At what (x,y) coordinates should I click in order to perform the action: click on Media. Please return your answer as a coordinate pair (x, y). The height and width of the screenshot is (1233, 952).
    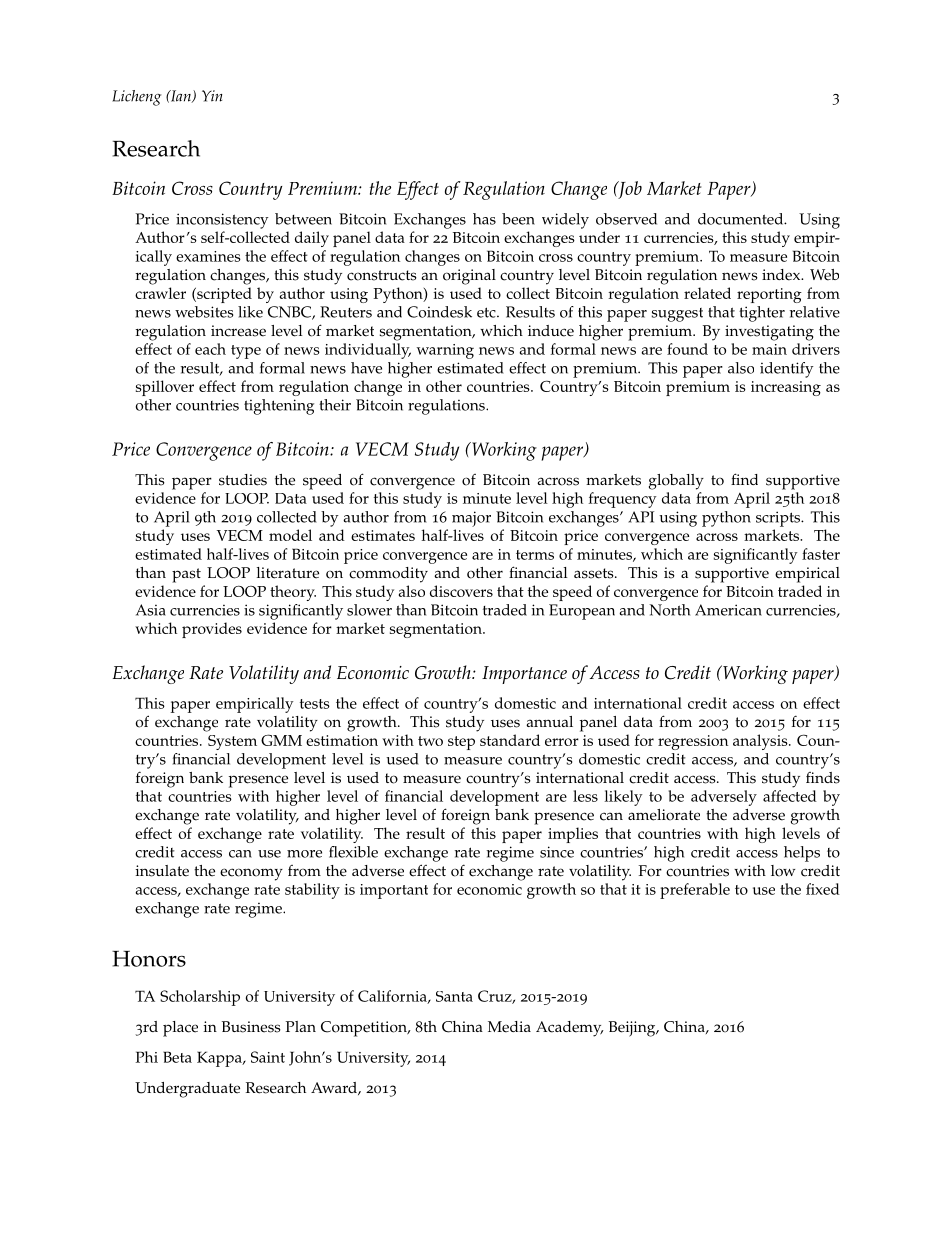
    Looking at the image, I should click on (509, 1027).
